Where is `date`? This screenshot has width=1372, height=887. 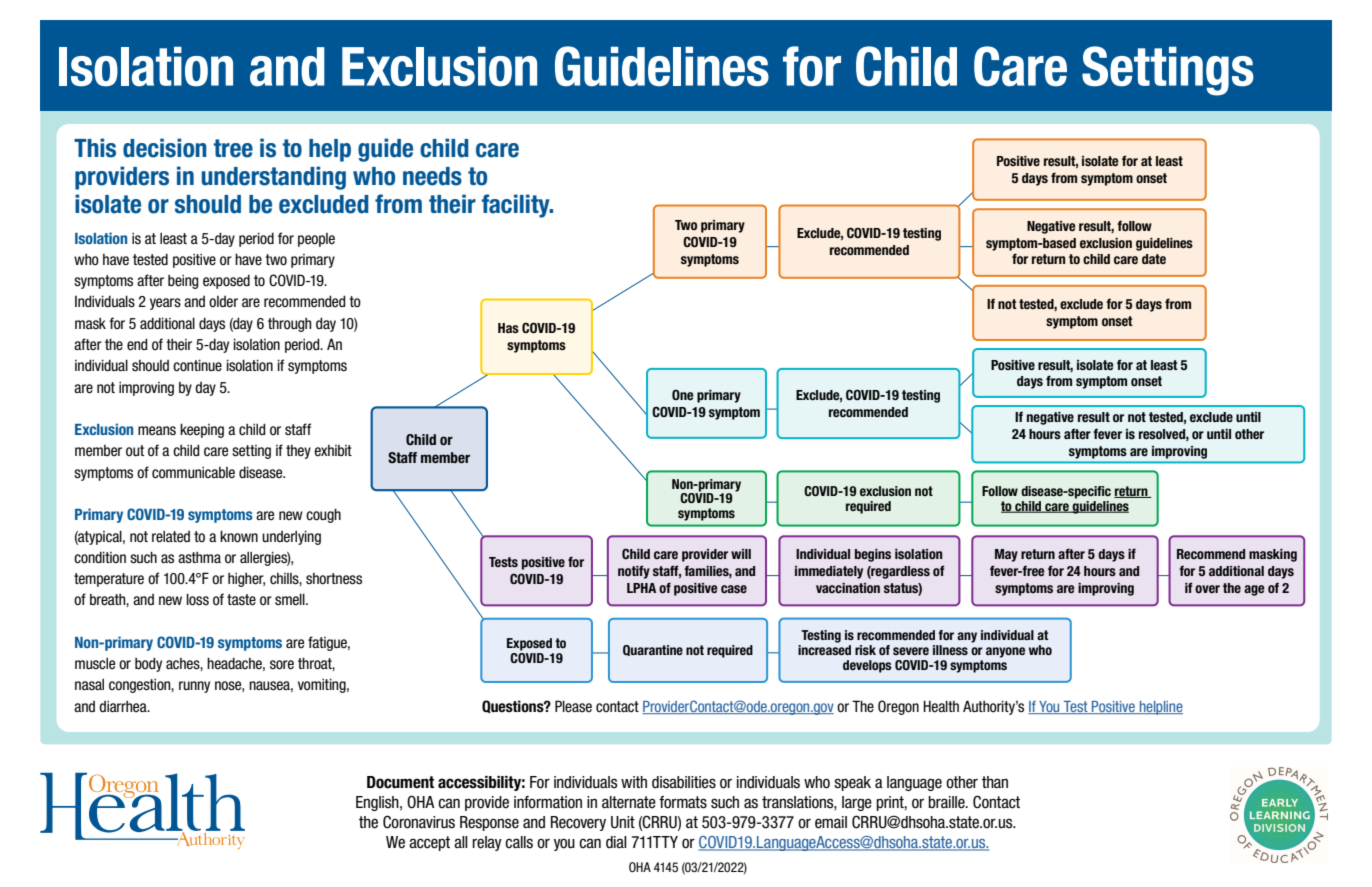
date is located at coordinates (1154, 259).
